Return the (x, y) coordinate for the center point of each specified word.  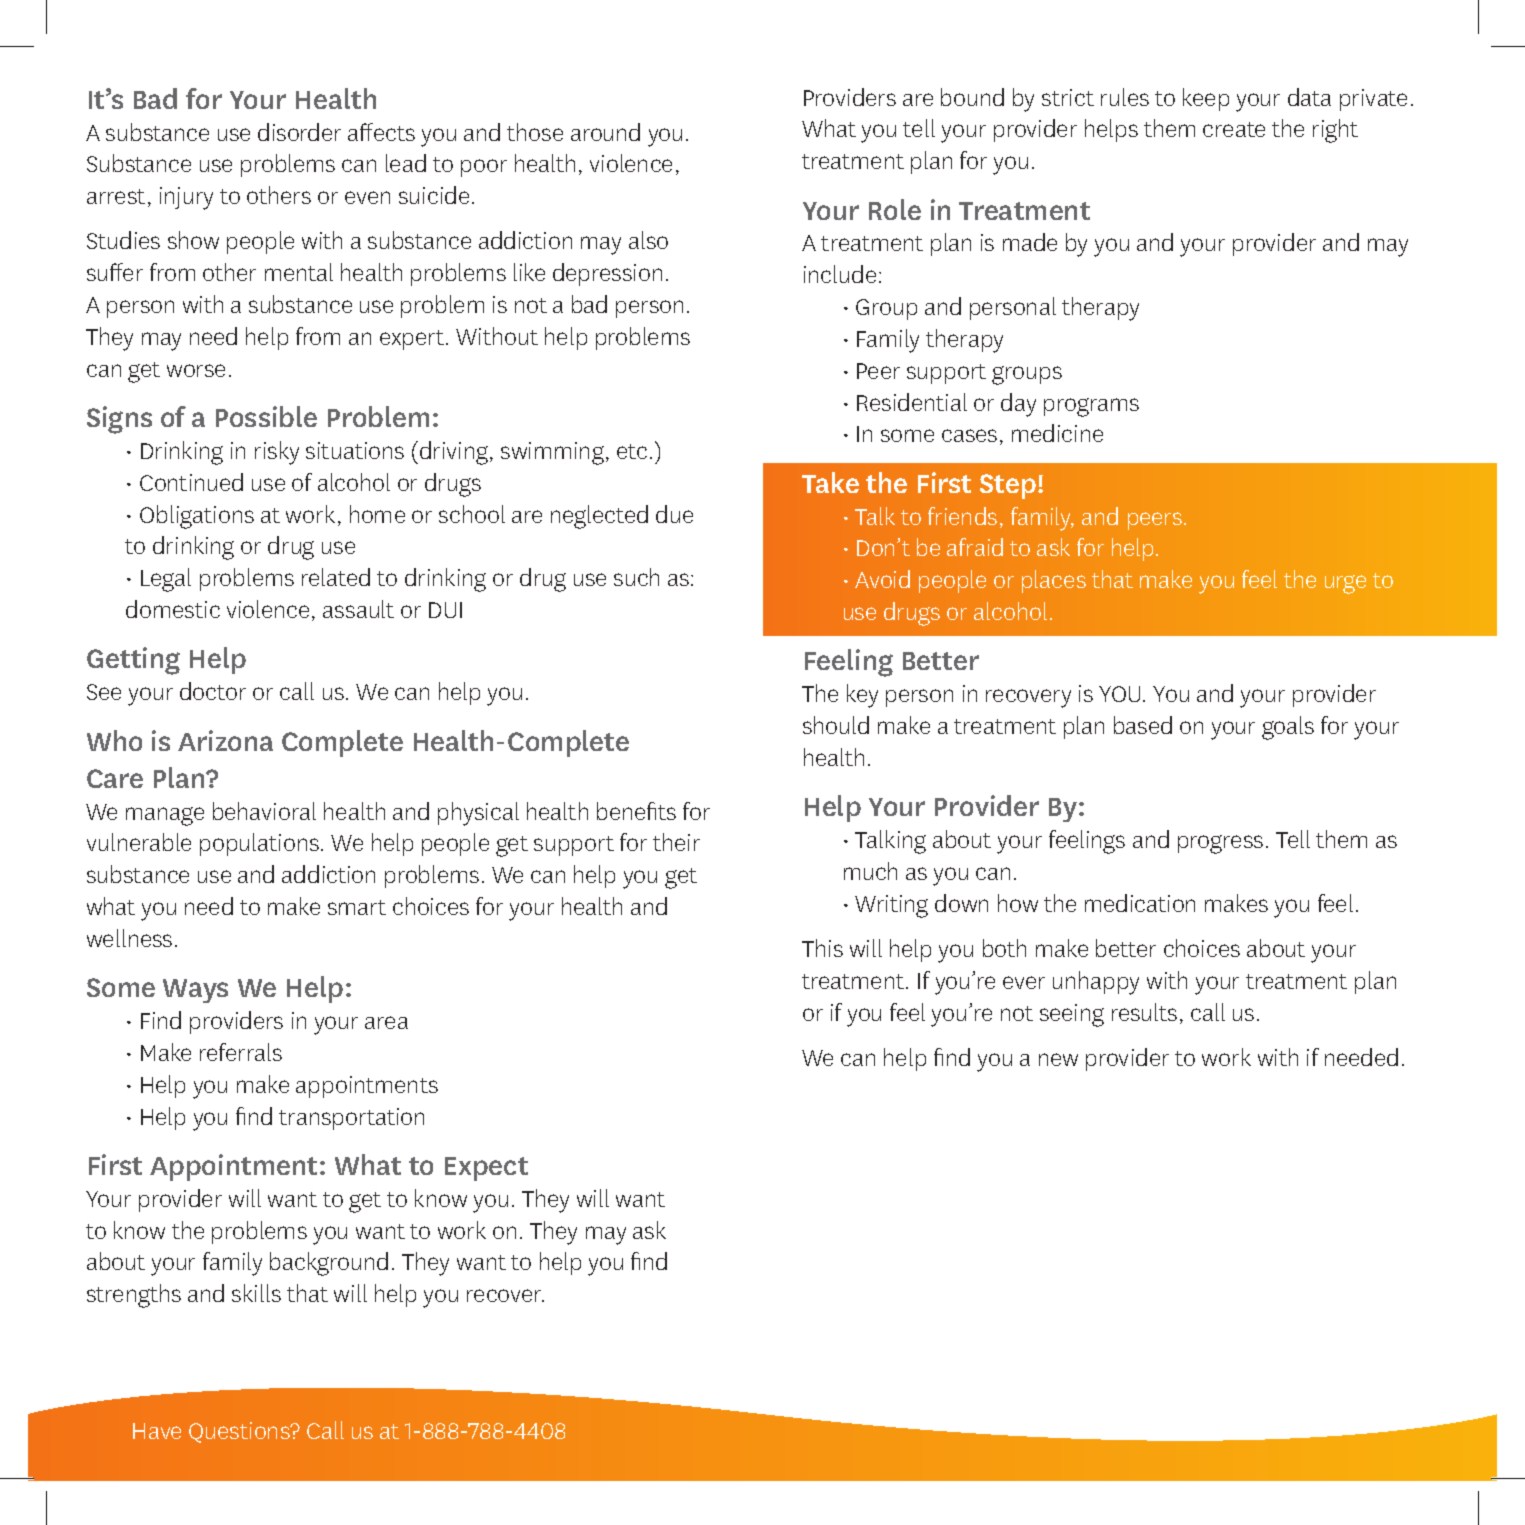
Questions (240, 1432)
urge (1345, 584)
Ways (195, 991)
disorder (299, 132)
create (1234, 129)
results (1144, 1012)
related (336, 577)
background (329, 1264)
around (605, 132)
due (674, 514)
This (822, 948)
